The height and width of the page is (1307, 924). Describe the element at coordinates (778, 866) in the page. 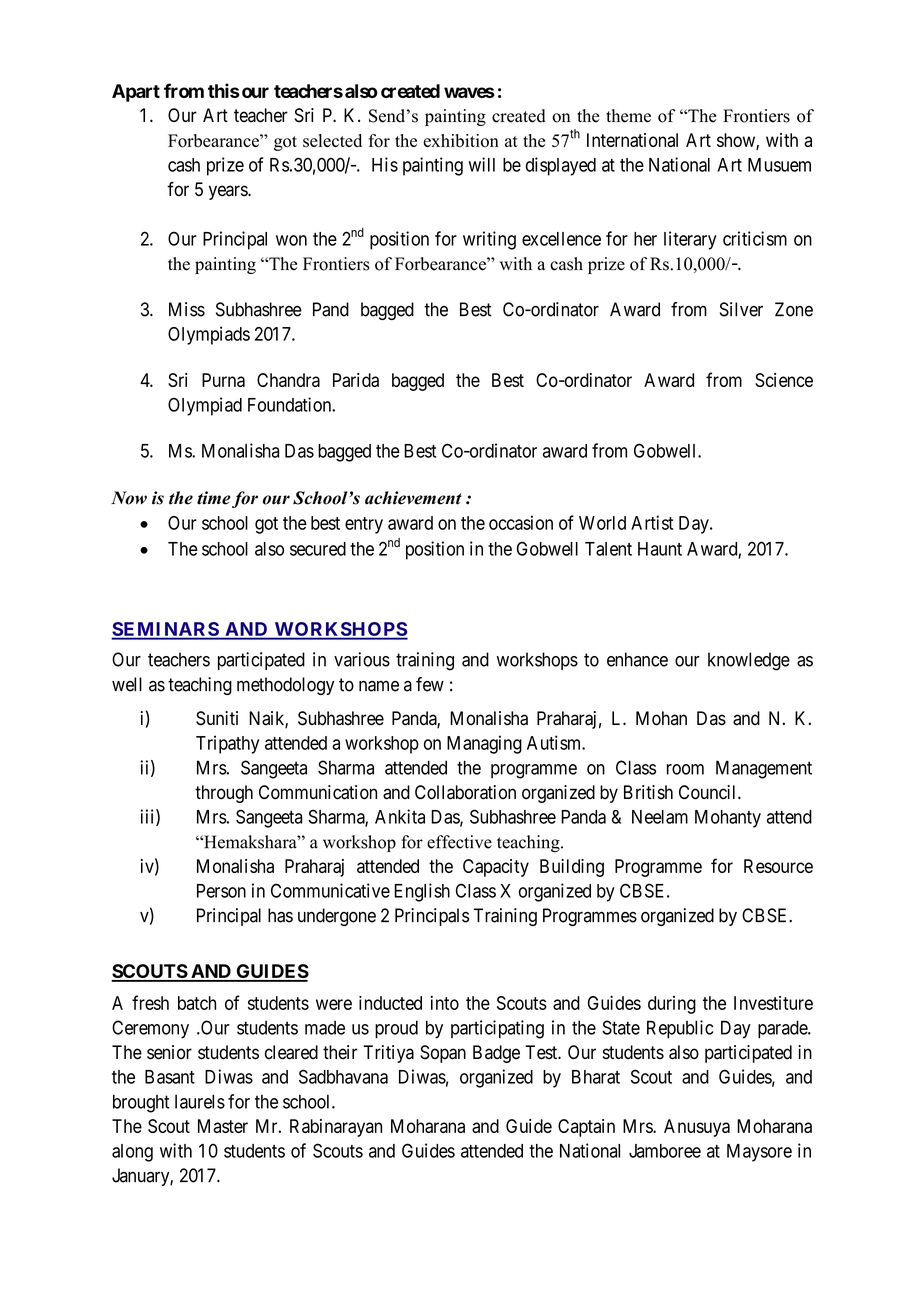

I see `Resource` at that location.
